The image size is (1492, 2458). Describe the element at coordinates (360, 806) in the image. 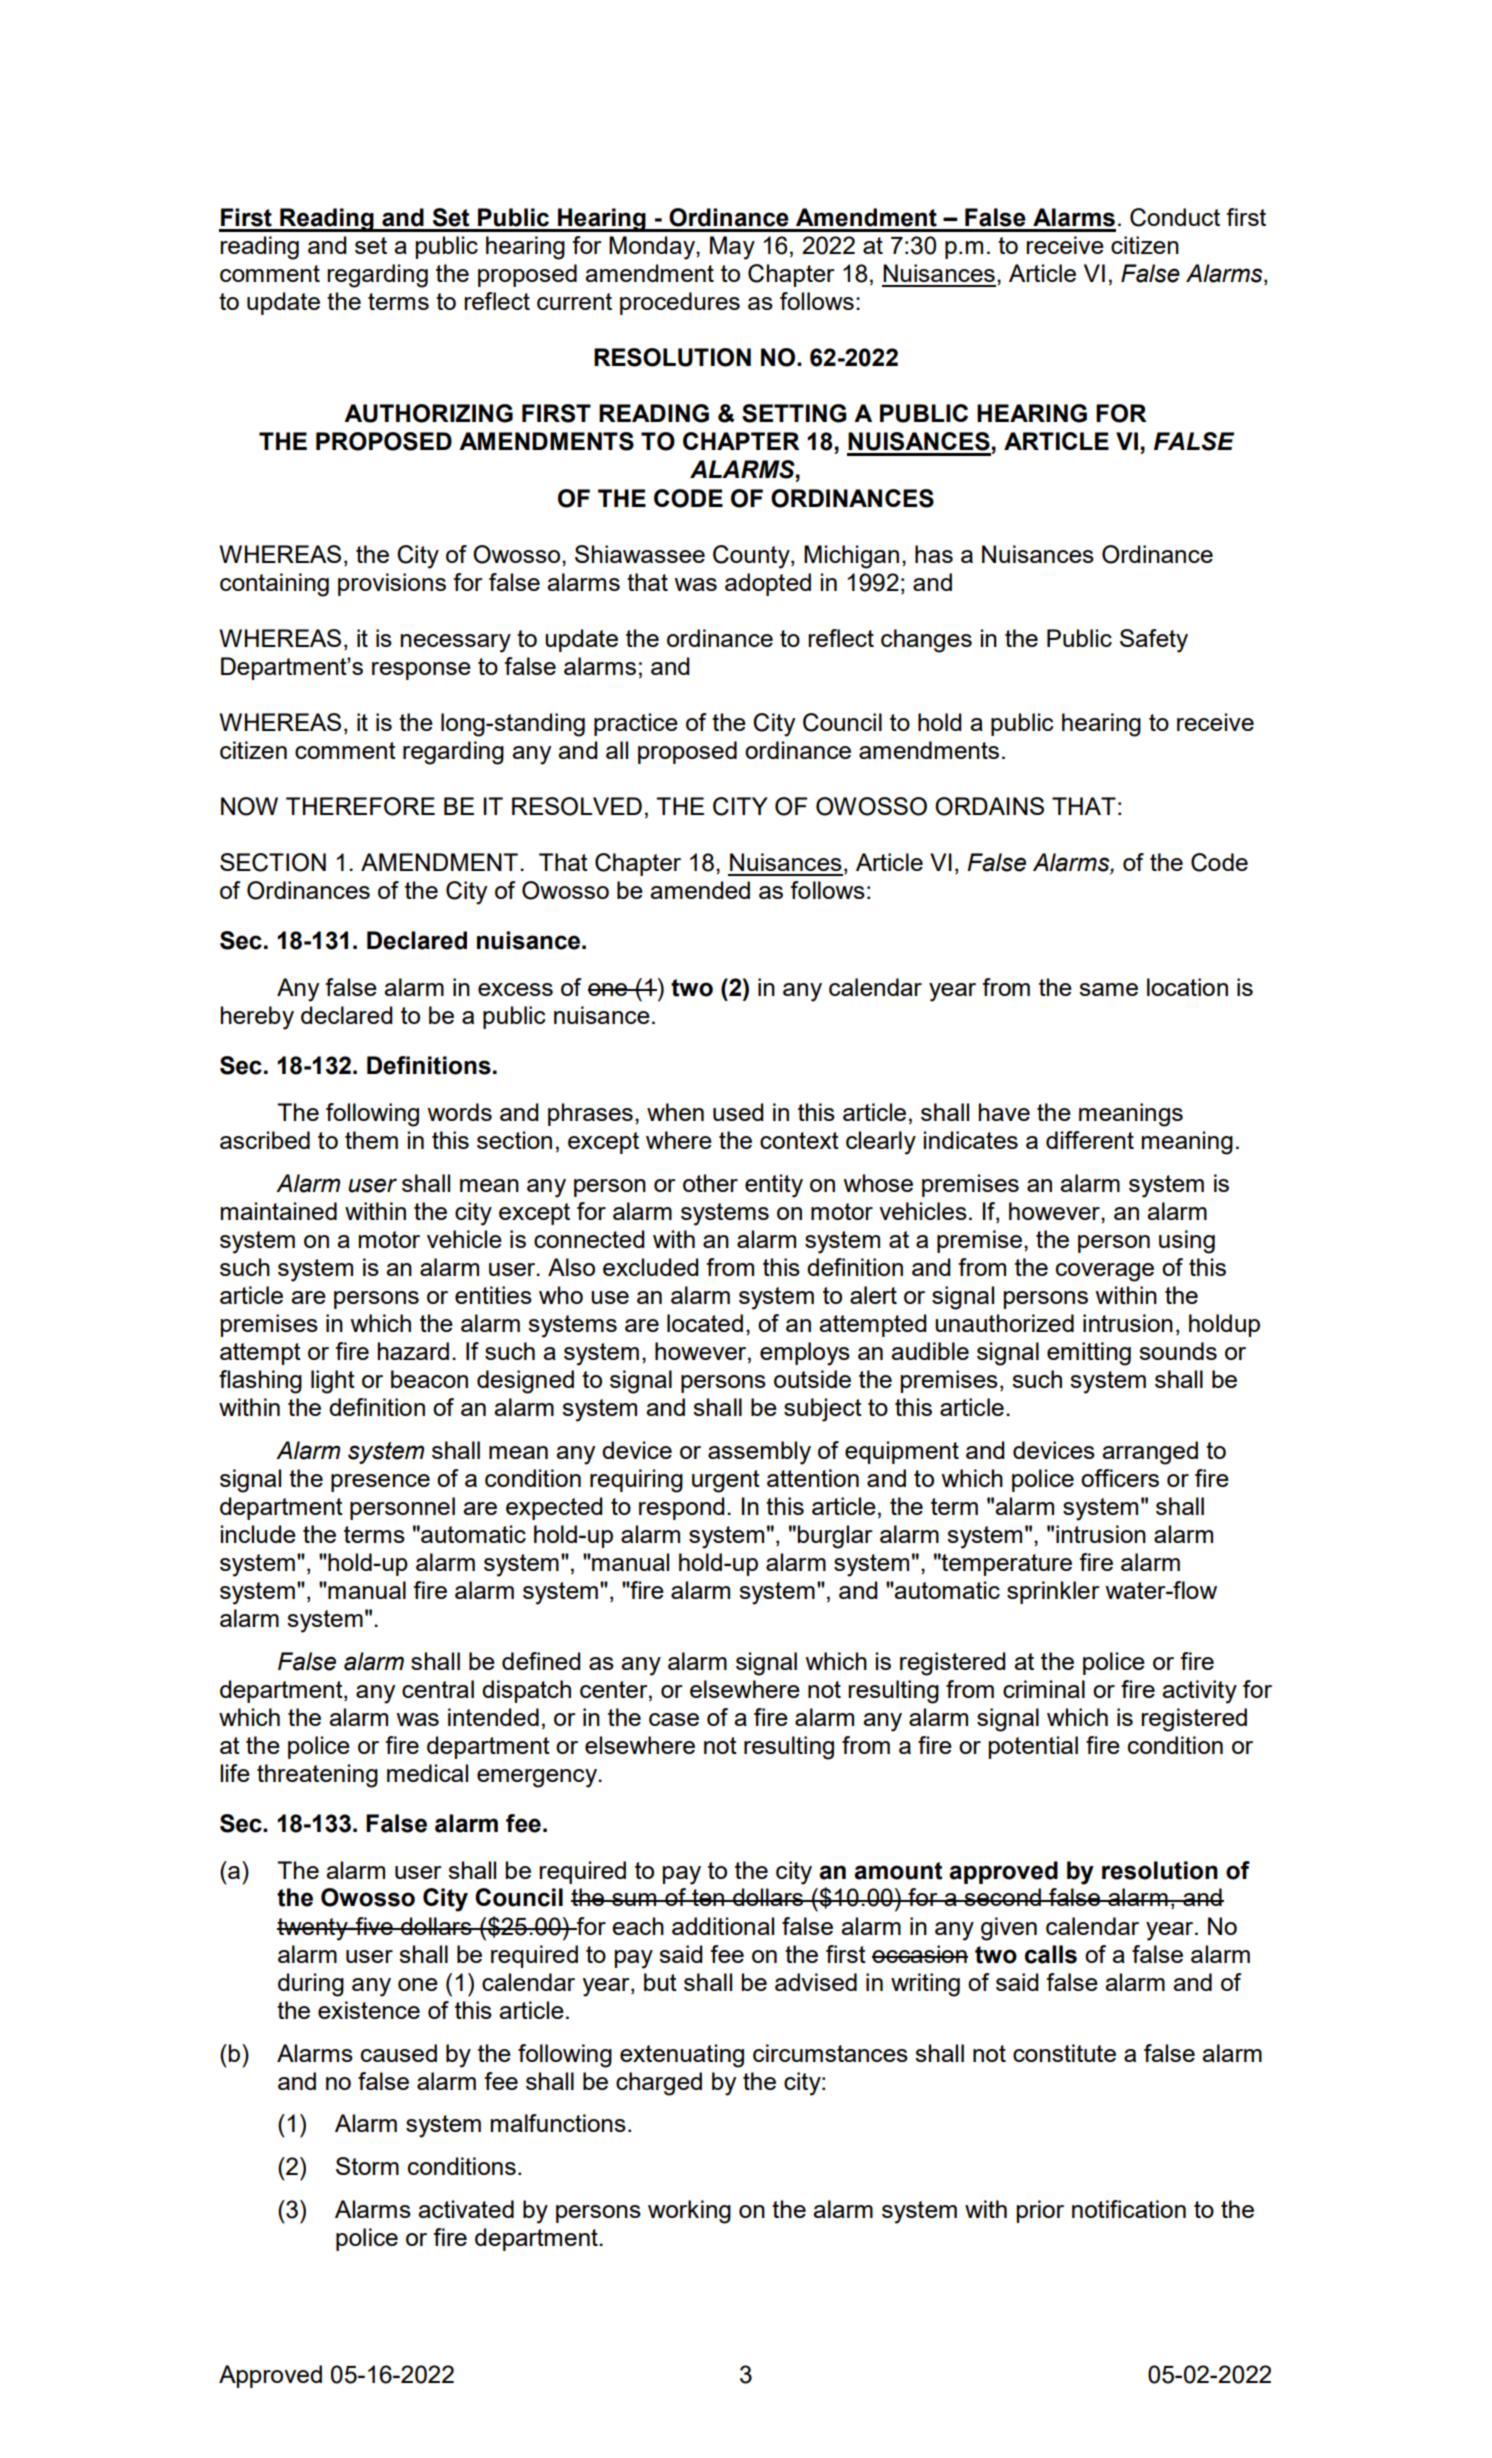

I see `THEREFORE` at that location.
